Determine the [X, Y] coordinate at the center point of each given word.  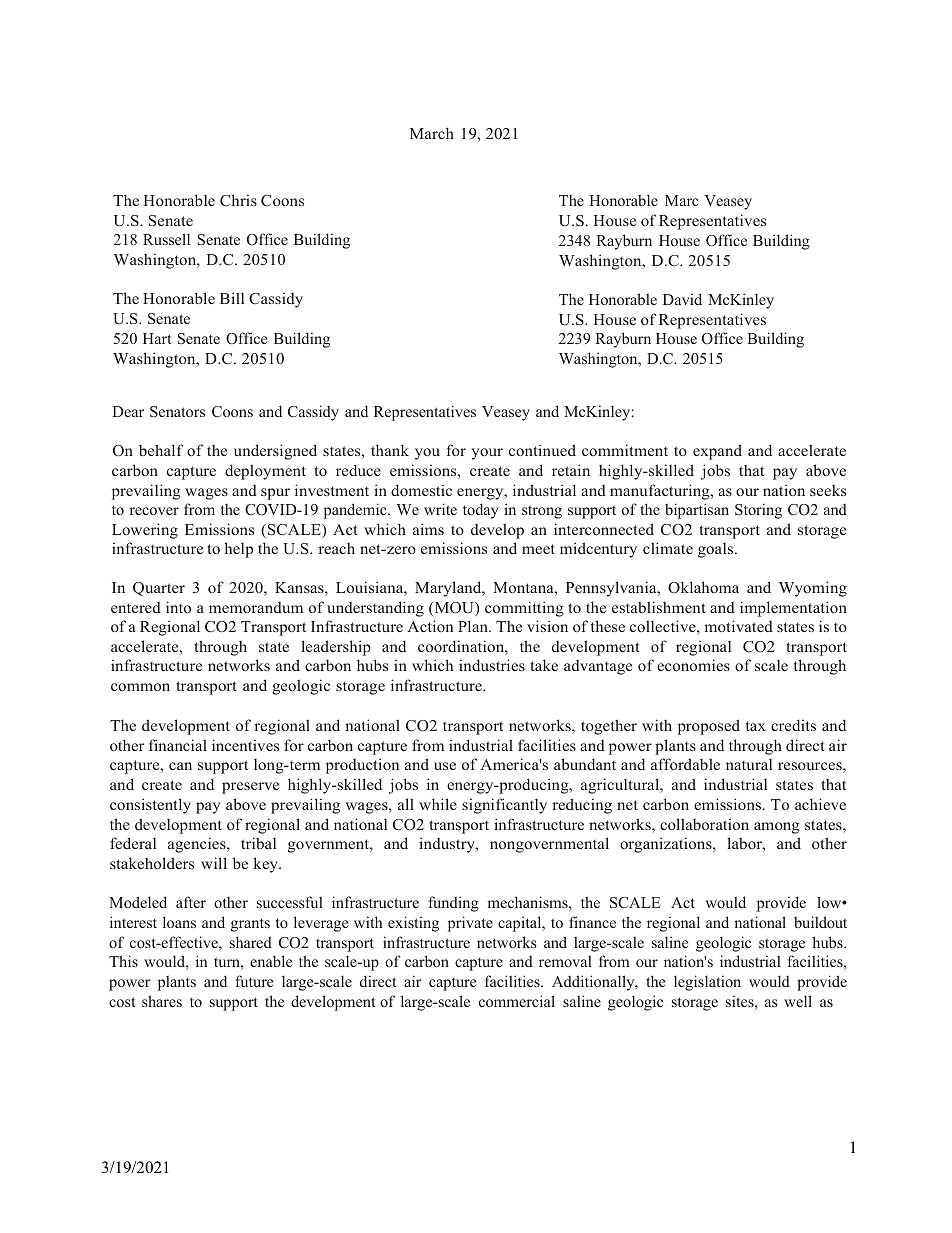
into [178, 607]
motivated [739, 626]
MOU [454, 609]
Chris [238, 200]
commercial [517, 1001]
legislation [707, 983]
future [254, 981]
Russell [166, 239]
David [682, 299]
